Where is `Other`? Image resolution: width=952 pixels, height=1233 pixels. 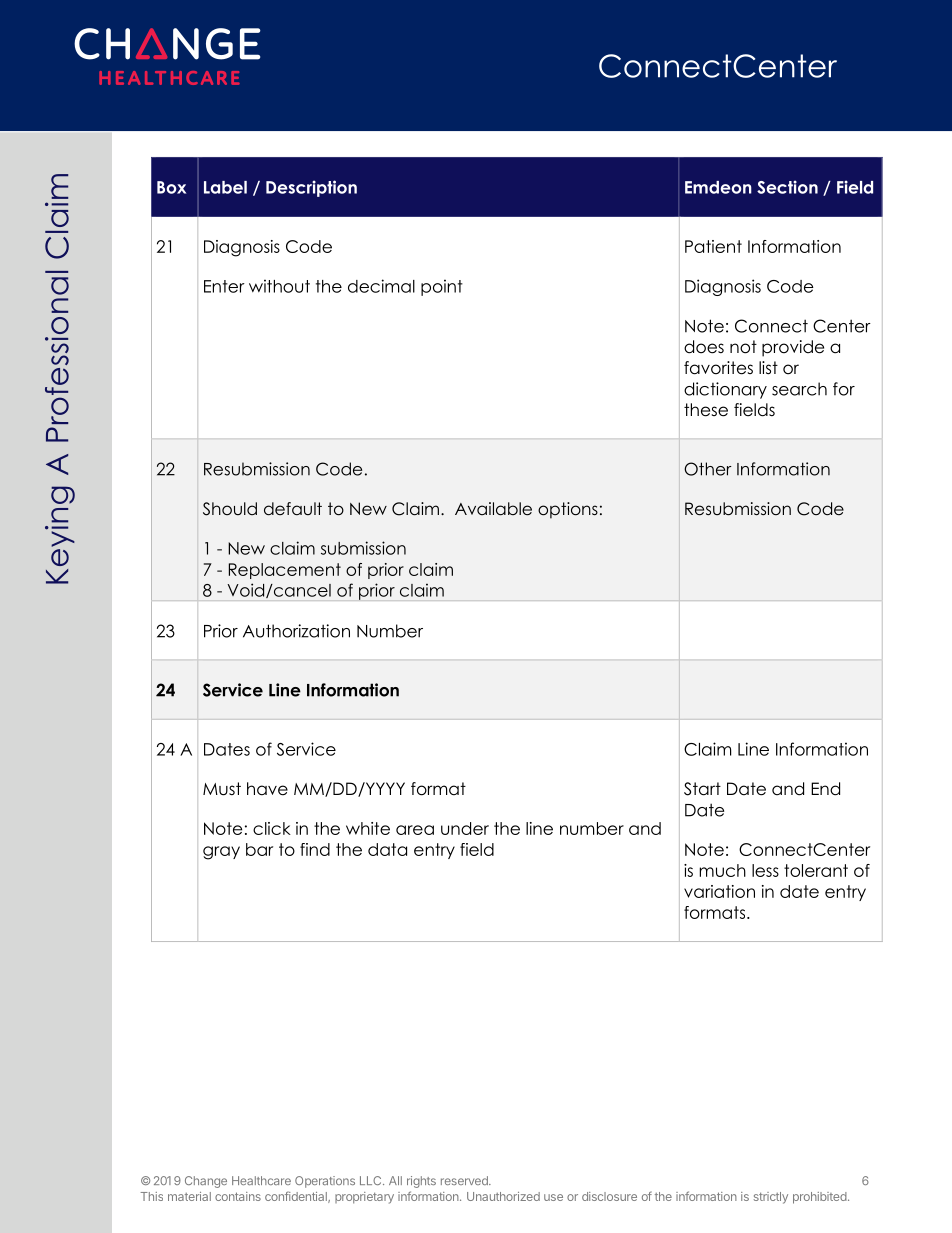 Other is located at coordinates (708, 469).
